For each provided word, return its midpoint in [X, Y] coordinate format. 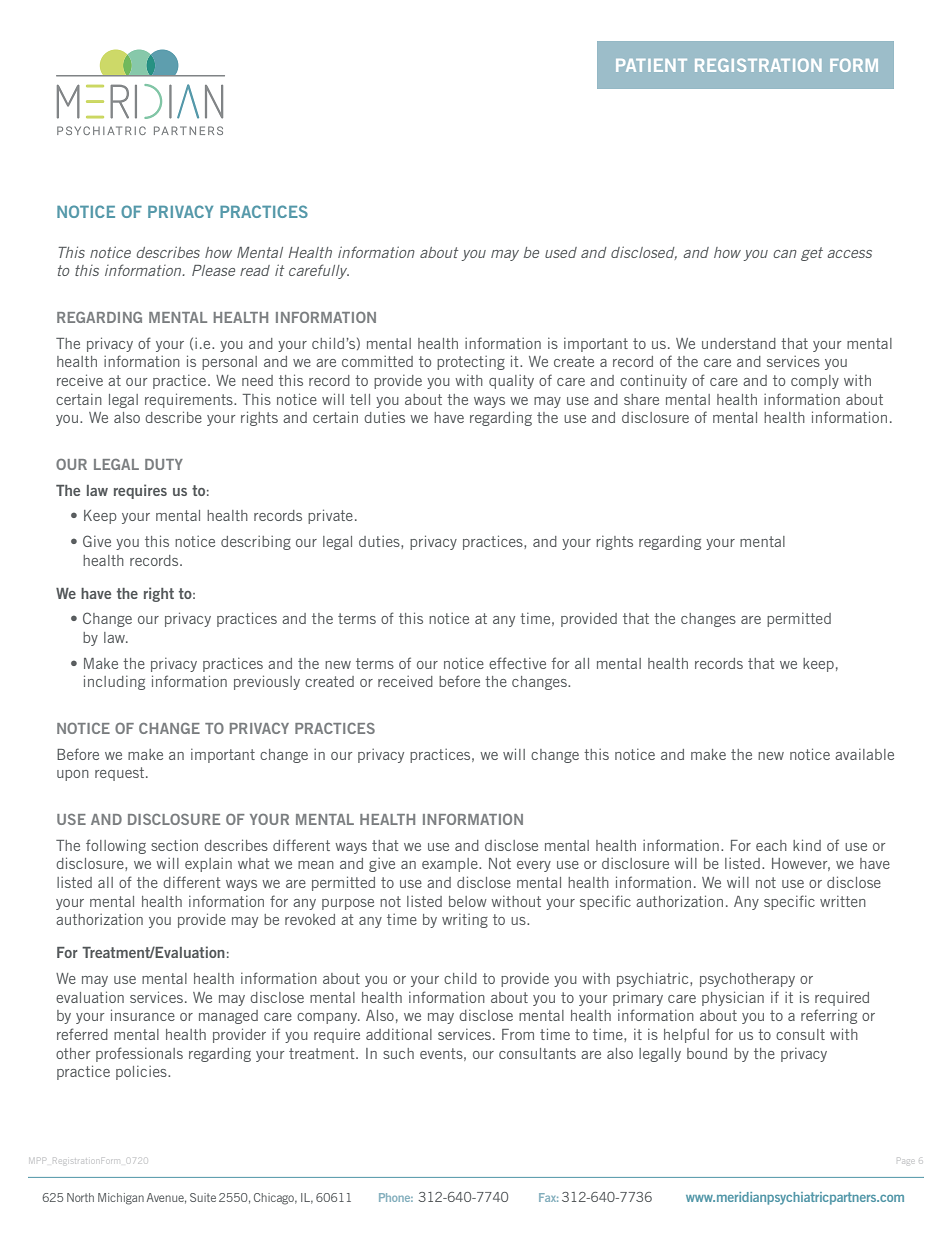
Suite [203, 1197]
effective [517, 663]
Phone [396, 1197]
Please [213, 270]
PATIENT [651, 65]
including [114, 682]
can [785, 254]
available [864, 754]
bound [707, 1053]
